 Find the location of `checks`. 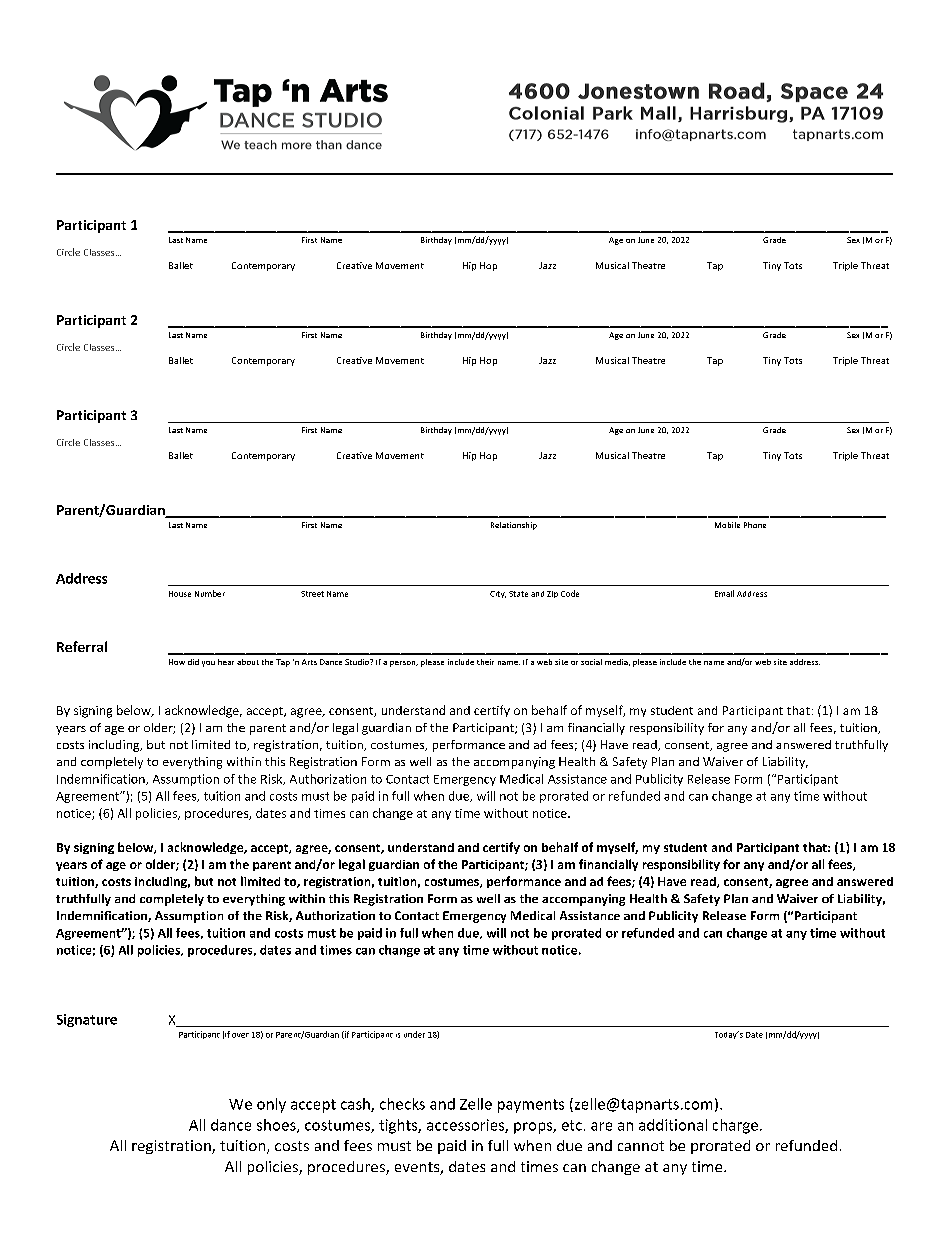

checks is located at coordinates (402, 1104).
